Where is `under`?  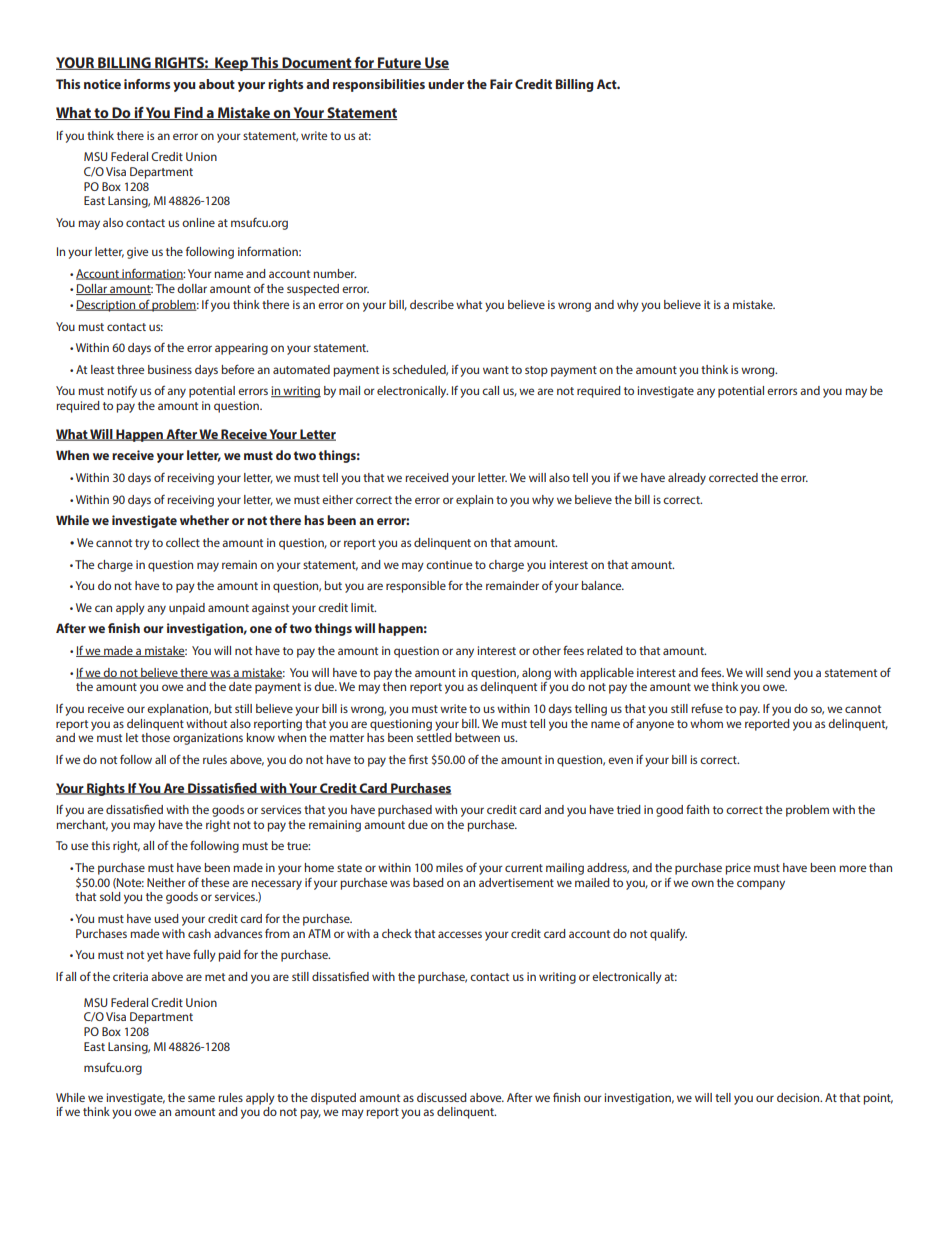
under is located at coordinates (446, 84).
